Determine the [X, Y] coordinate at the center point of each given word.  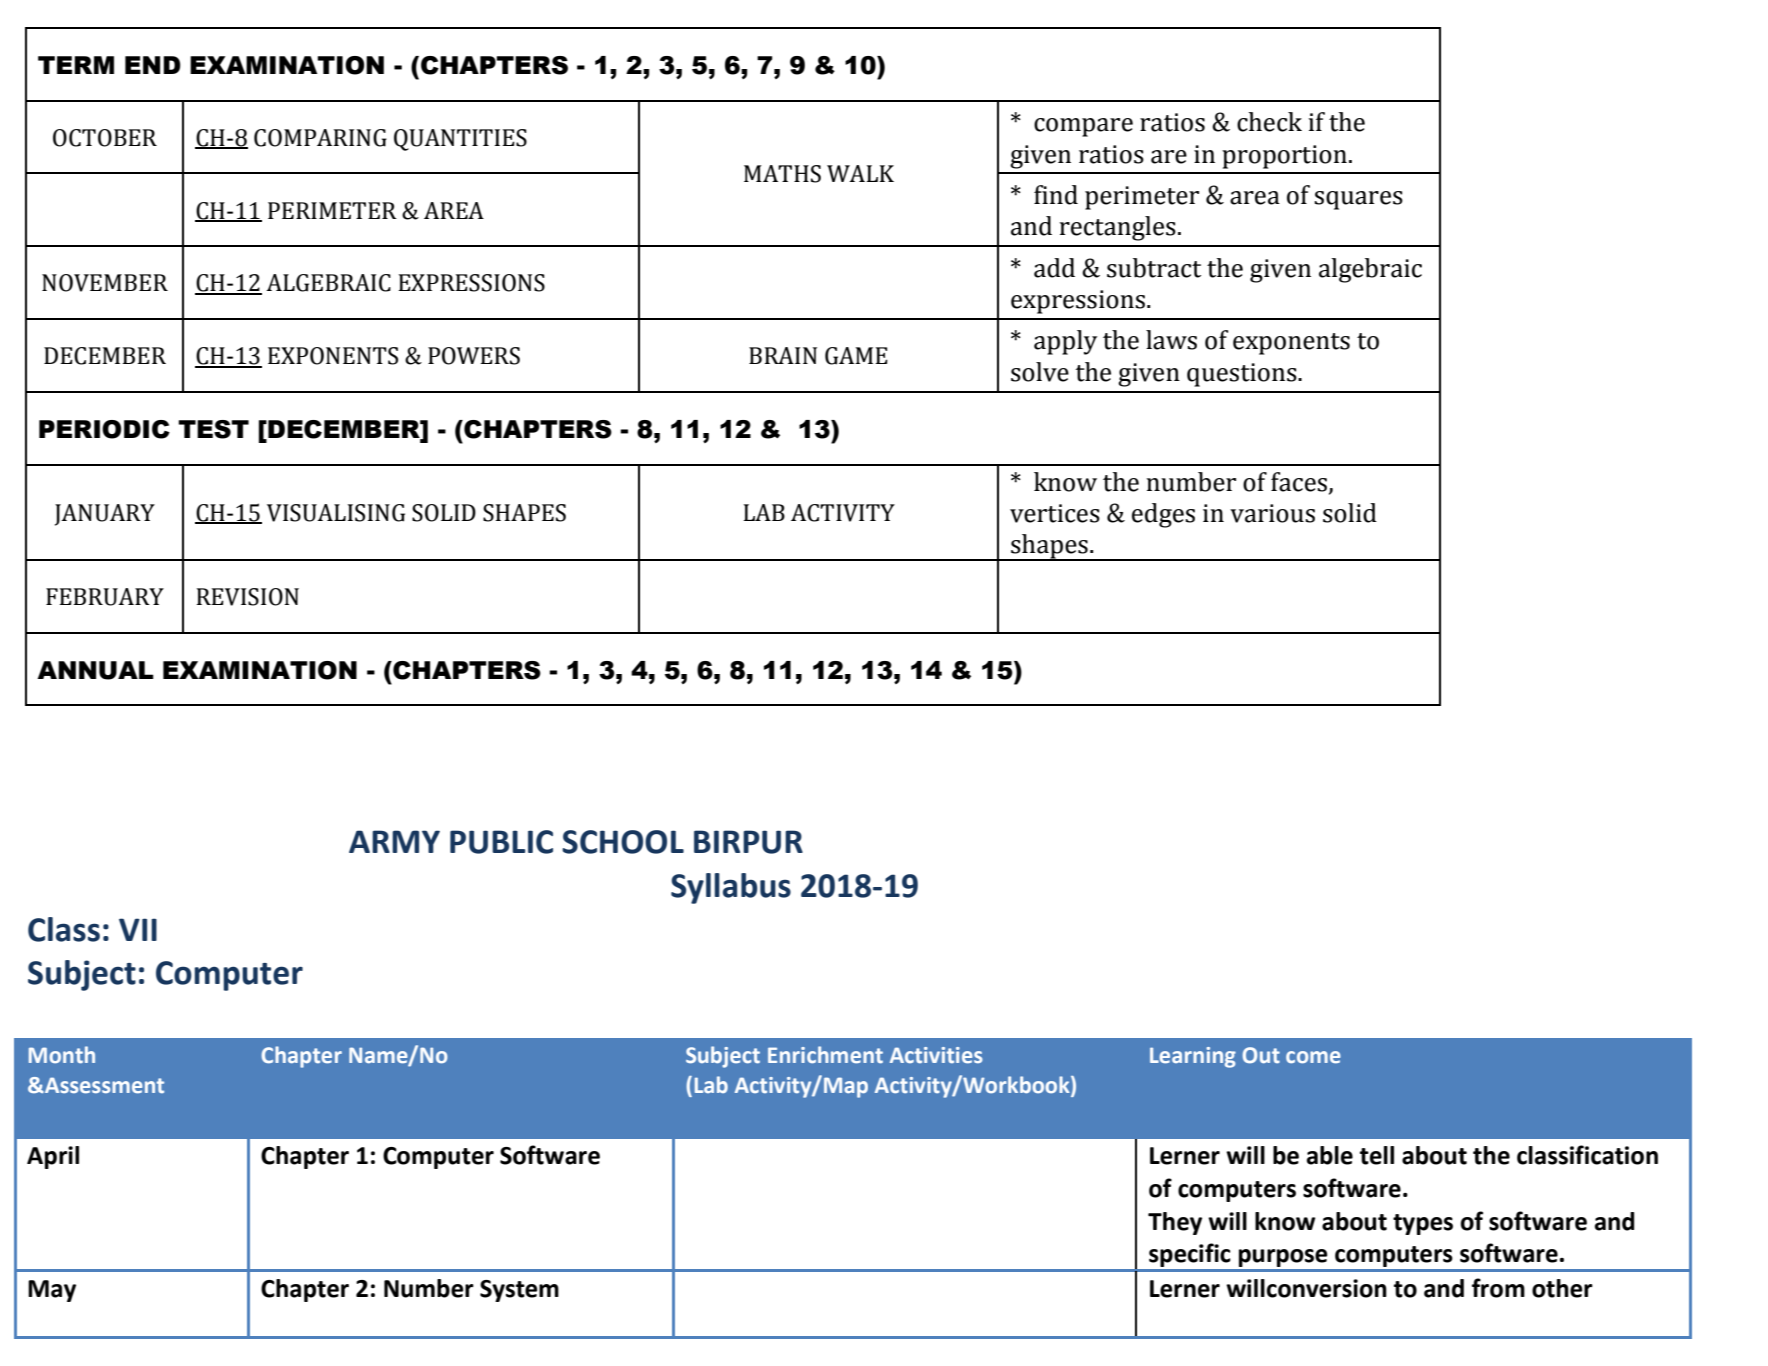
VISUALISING [336, 513]
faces [1300, 482]
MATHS [782, 174]
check [1269, 122]
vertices [1055, 513]
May [52, 1291]
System [519, 1291]
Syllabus [731, 888]
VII [138, 929]
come [1313, 1057]
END [153, 65]
